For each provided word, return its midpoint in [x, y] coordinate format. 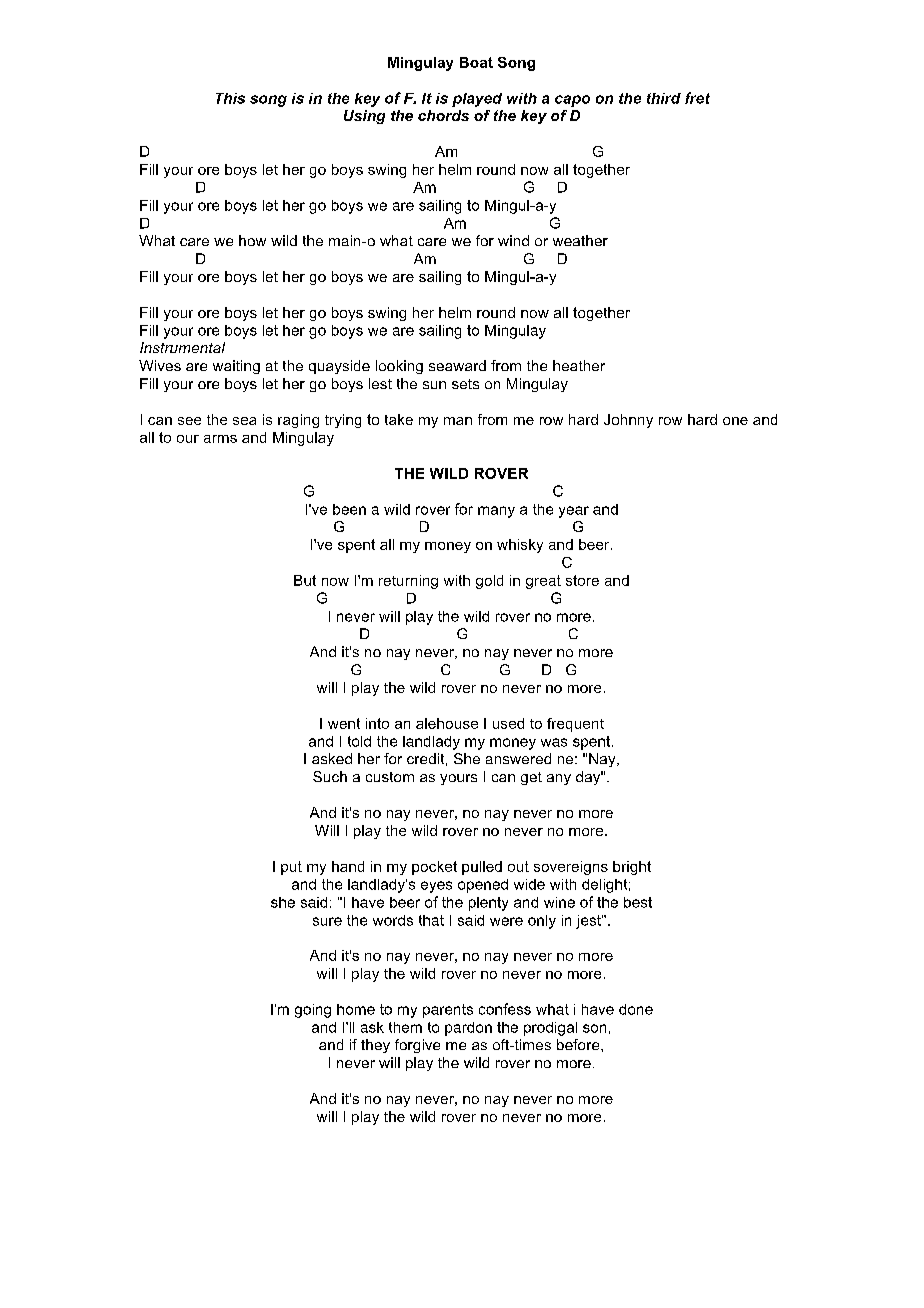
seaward [457, 365]
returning [408, 582]
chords [443, 115]
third [664, 98]
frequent [575, 725]
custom [390, 777]
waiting [236, 367]
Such [330, 776]
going [313, 1011]
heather [579, 365]
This [230, 98]
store [582, 580]
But [305, 580]
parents [448, 1011]
